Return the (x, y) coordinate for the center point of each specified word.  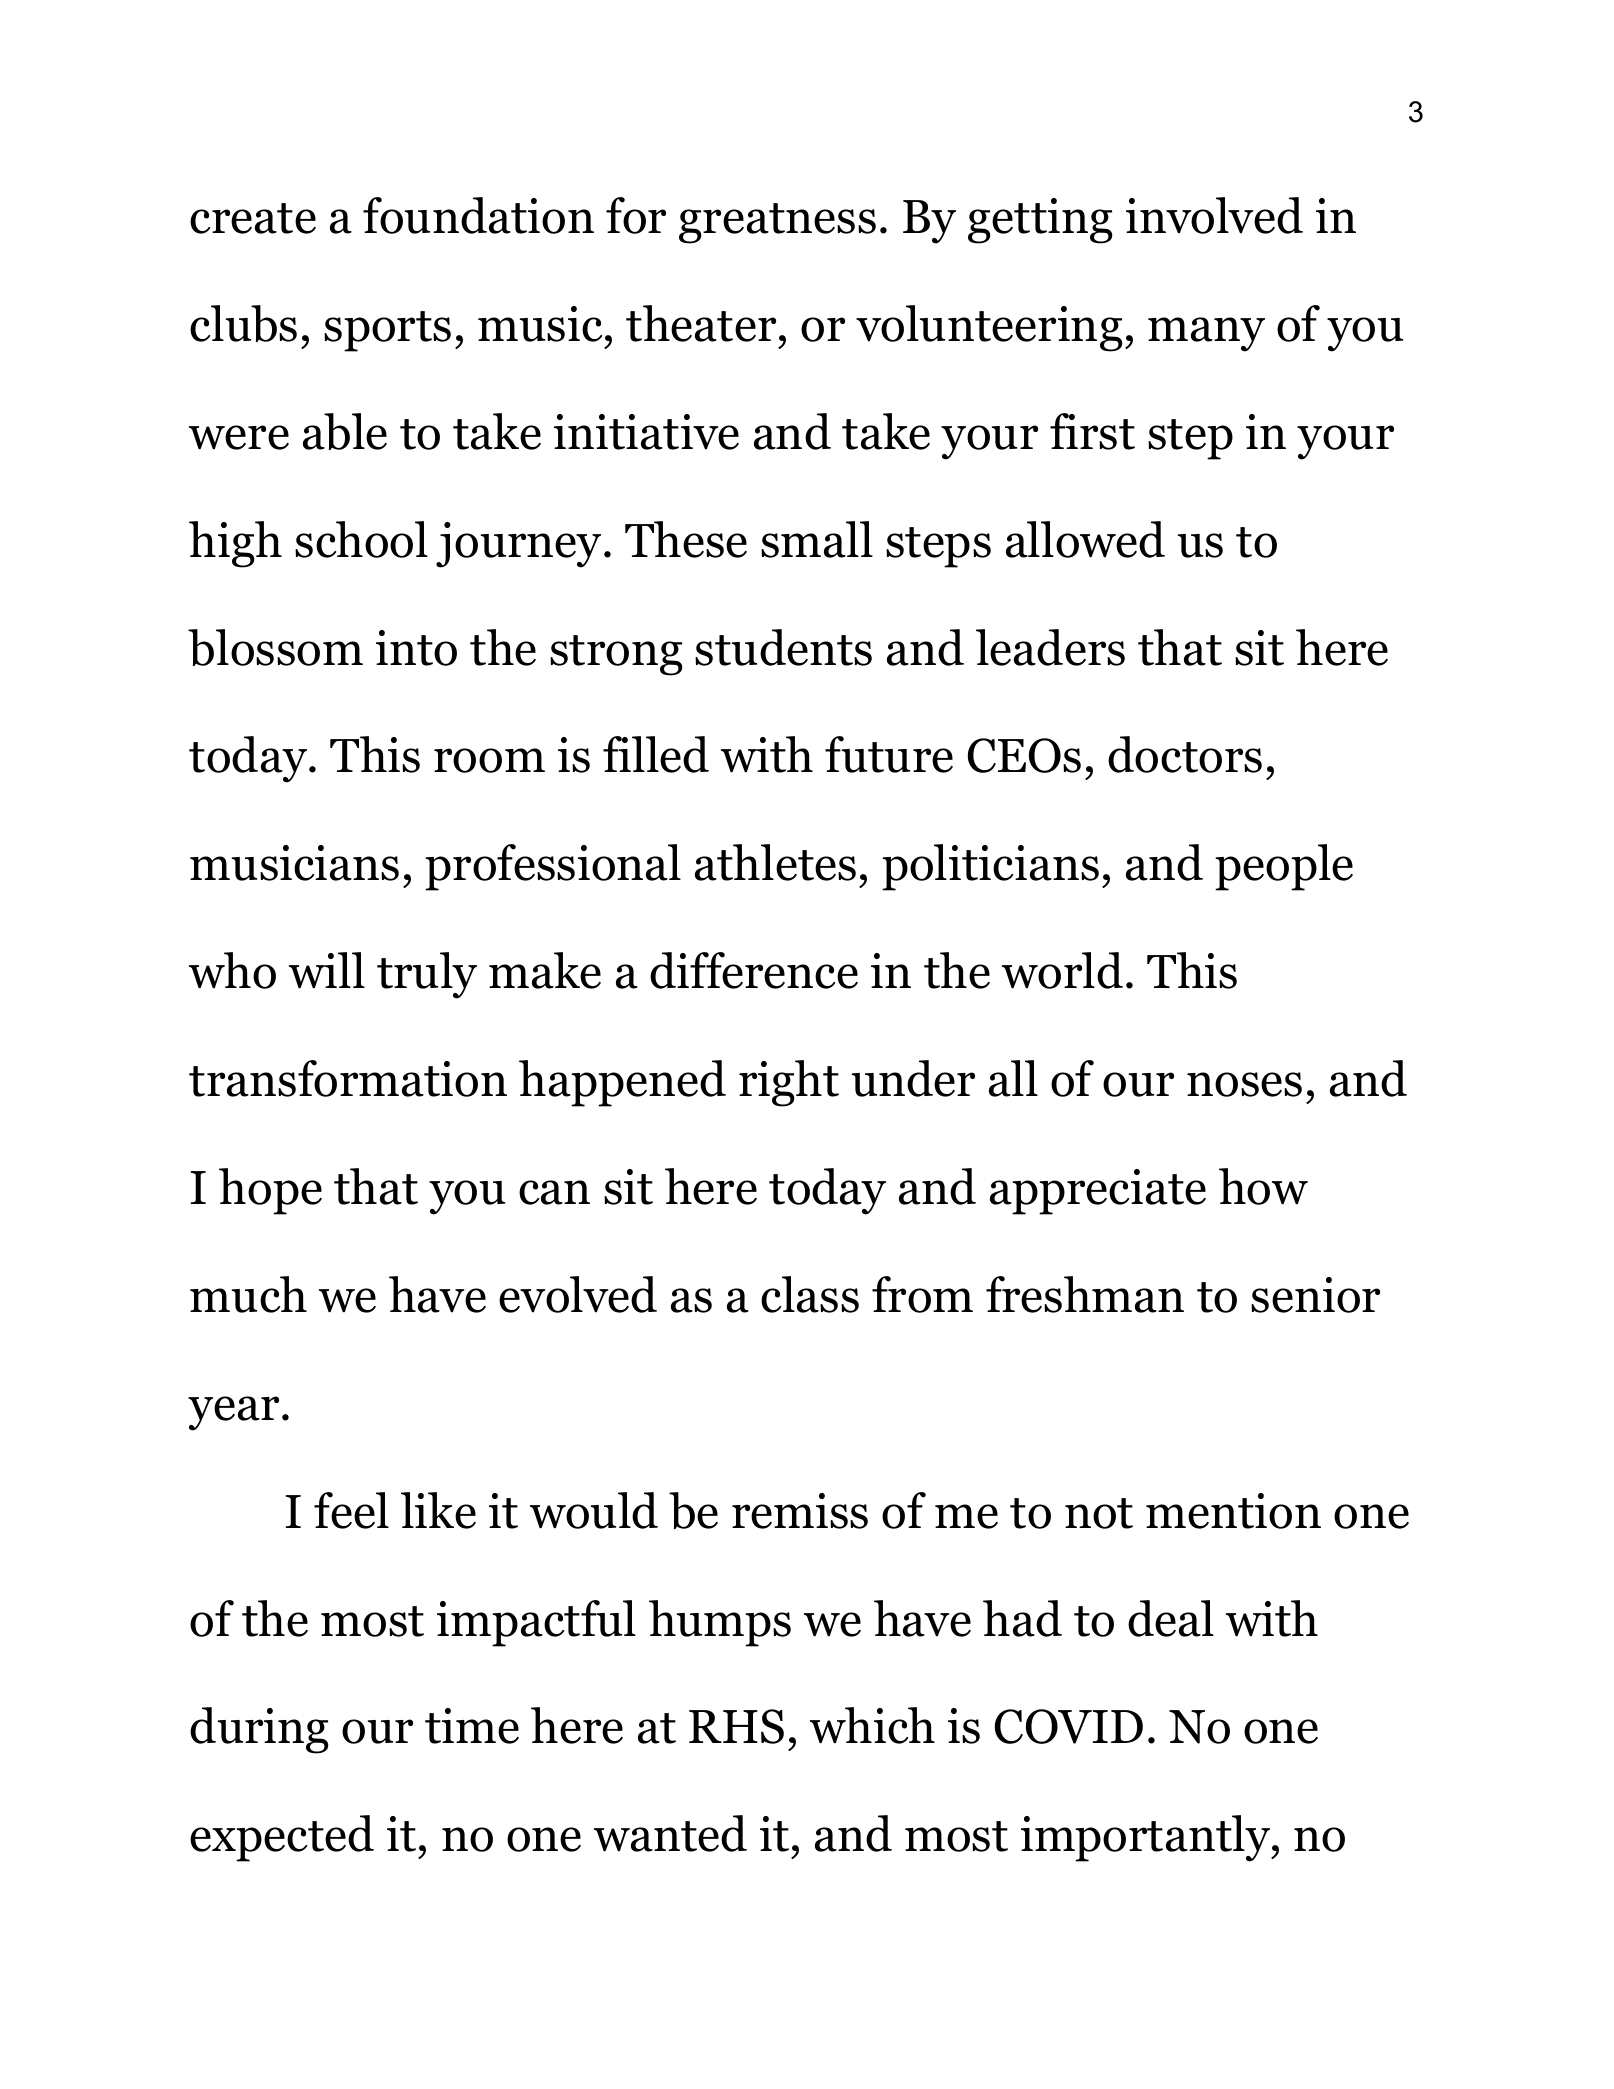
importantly (1146, 1838)
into (416, 648)
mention (1233, 1511)
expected (282, 1838)
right (789, 1083)
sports (387, 331)
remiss (800, 1511)
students (783, 647)
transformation (348, 1078)
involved (1214, 215)
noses (1244, 1084)
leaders (1050, 647)
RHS (736, 1726)
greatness (777, 223)
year (233, 1413)
